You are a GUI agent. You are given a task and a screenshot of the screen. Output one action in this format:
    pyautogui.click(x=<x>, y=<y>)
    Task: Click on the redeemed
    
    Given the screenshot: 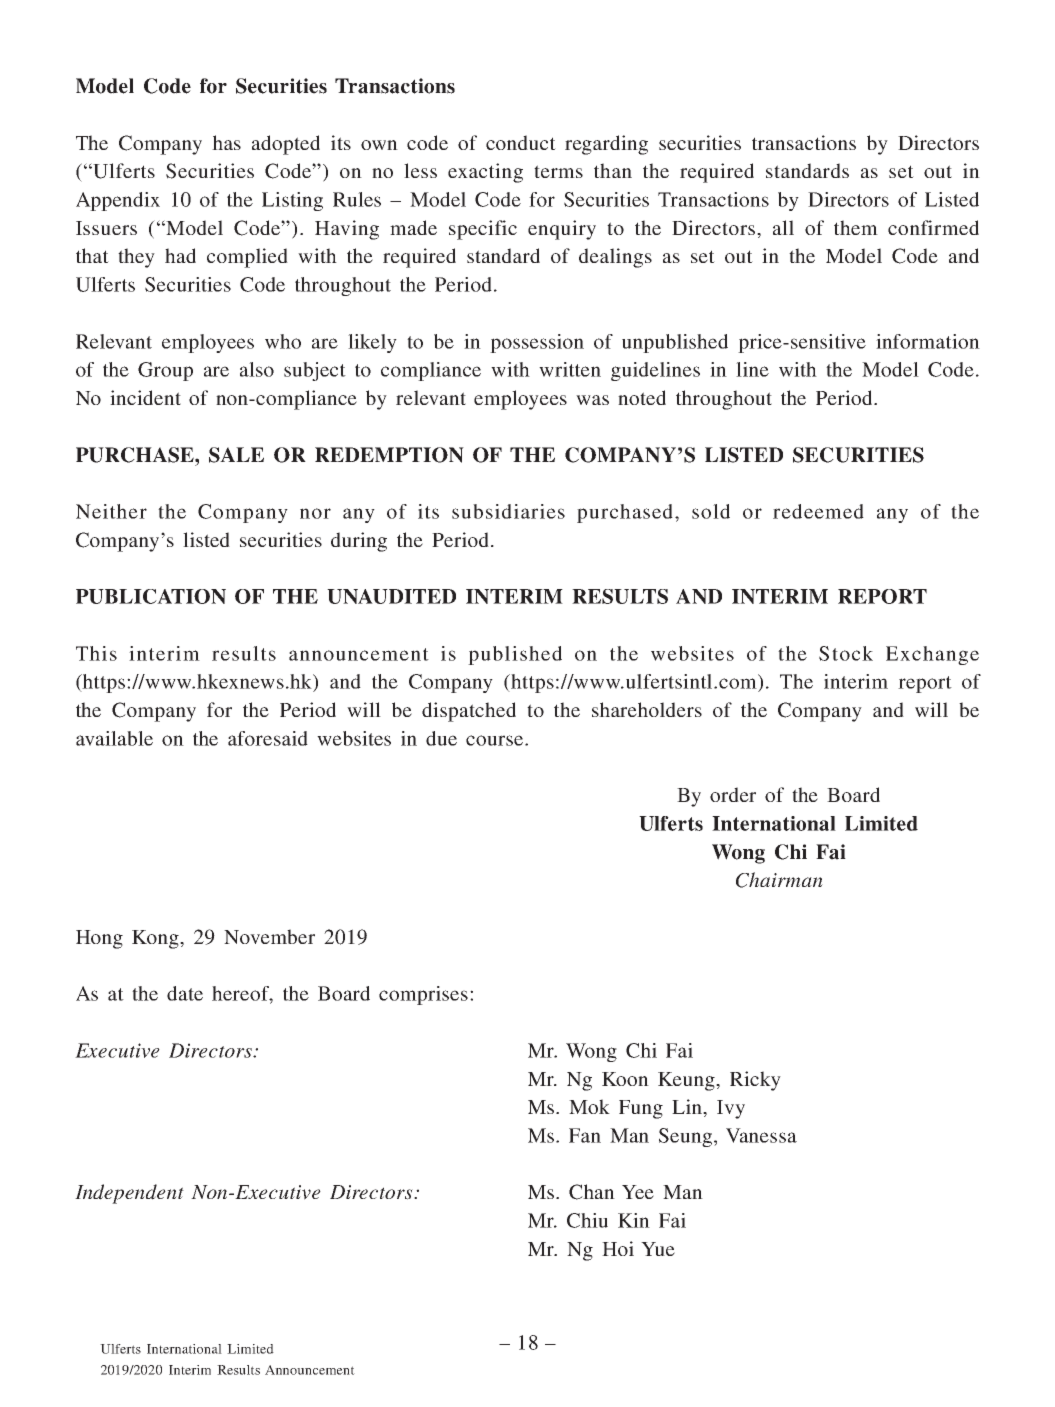 What is the action you would take?
    pyautogui.click(x=818, y=511)
